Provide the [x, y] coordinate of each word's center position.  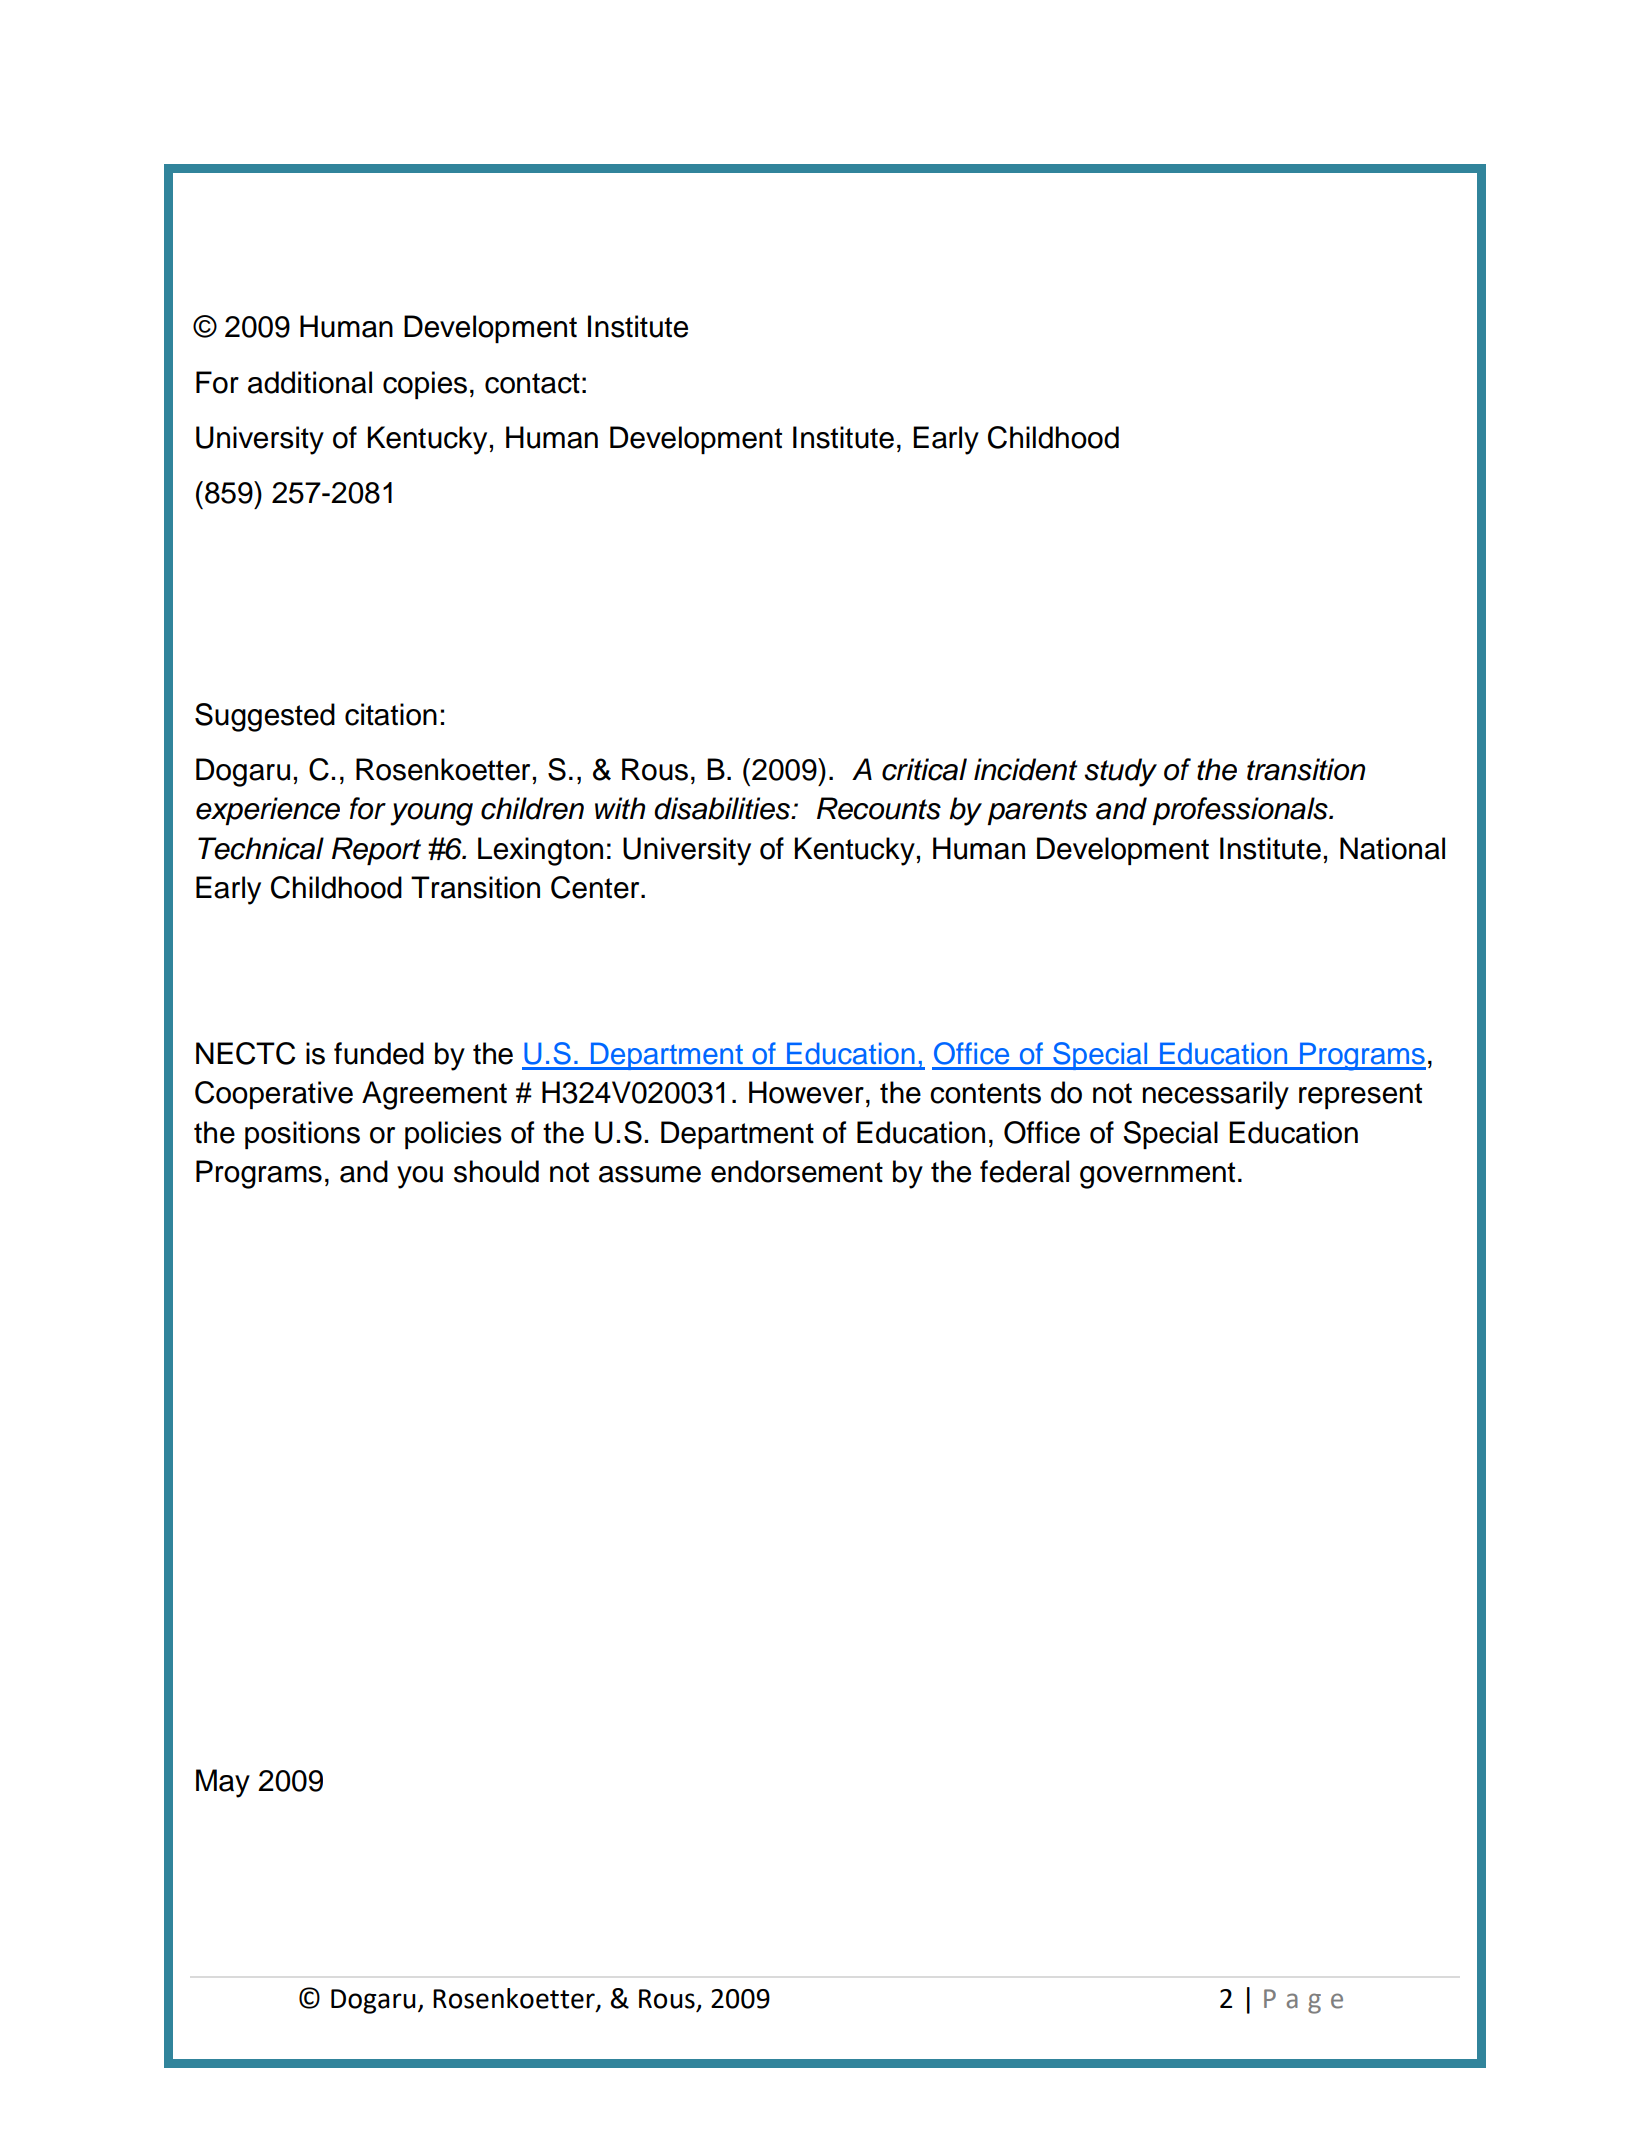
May [223, 1783]
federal [1024, 1171]
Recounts [879, 808]
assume [650, 1174]
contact [532, 383]
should [496, 1171]
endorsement [797, 1171]
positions [302, 1135]
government [1157, 1175]
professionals [1241, 811]
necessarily [1216, 1095]
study [1121, 772]
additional [310, 382]
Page [1303, 2001]
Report [376, 851]
